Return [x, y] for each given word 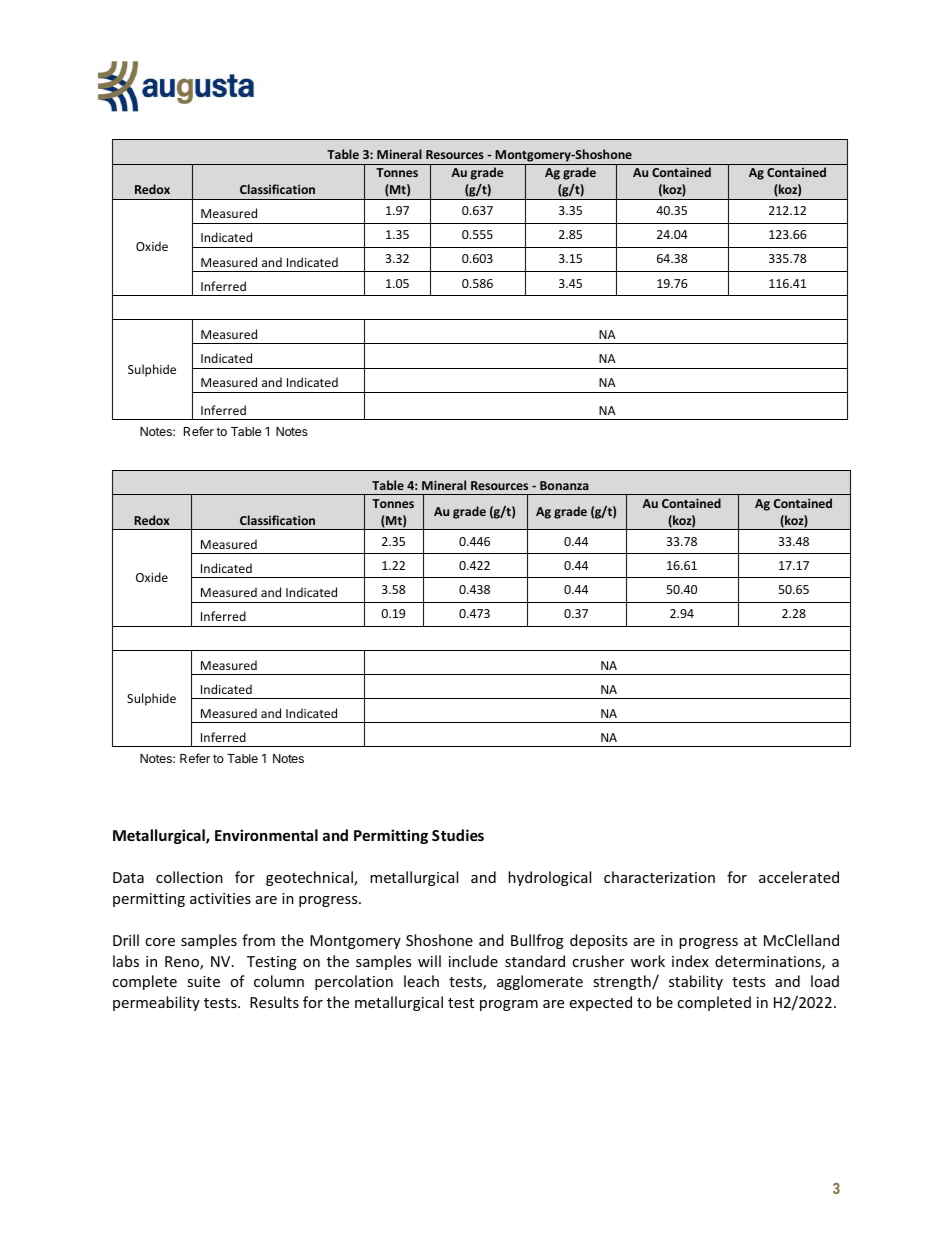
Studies [458, 835]
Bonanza [564, 485]
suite [203, 981]
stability [696, 982]
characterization [659, 877]
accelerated [799, 877]
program [509, 1005]
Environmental [266, 835]
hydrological [549, 878]
